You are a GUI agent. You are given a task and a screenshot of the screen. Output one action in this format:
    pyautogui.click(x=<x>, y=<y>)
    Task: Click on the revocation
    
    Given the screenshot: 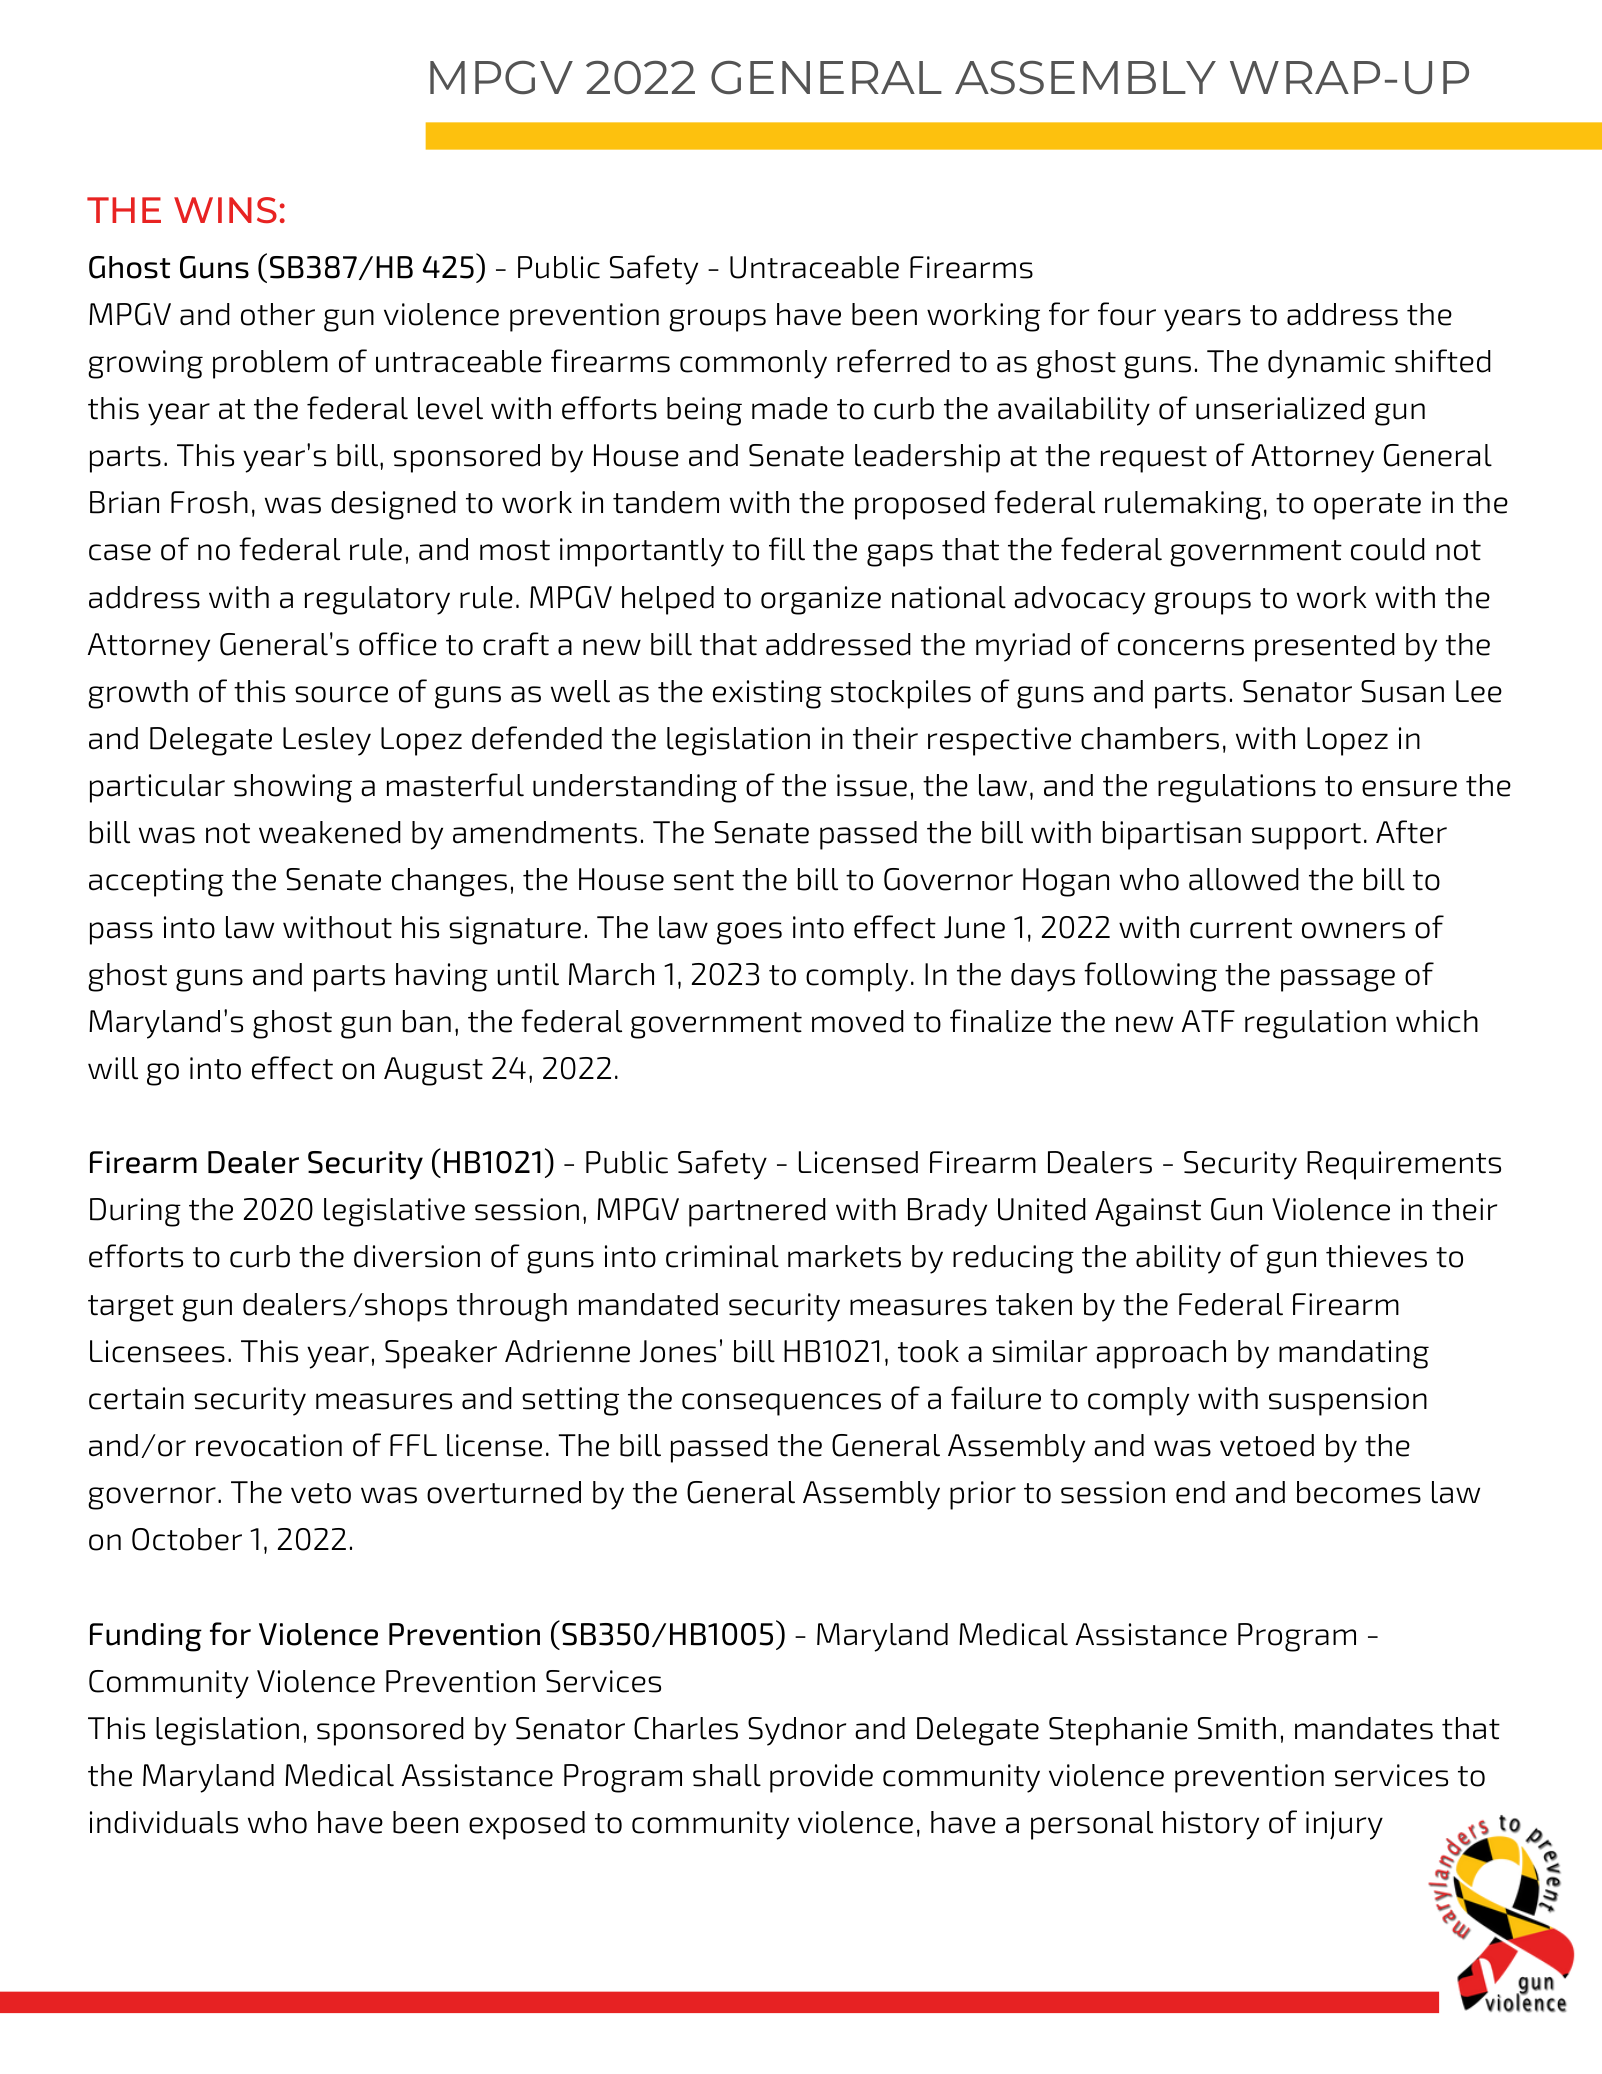 What is the action you would take?
    pyautogui.click(x=269, y=1445)
